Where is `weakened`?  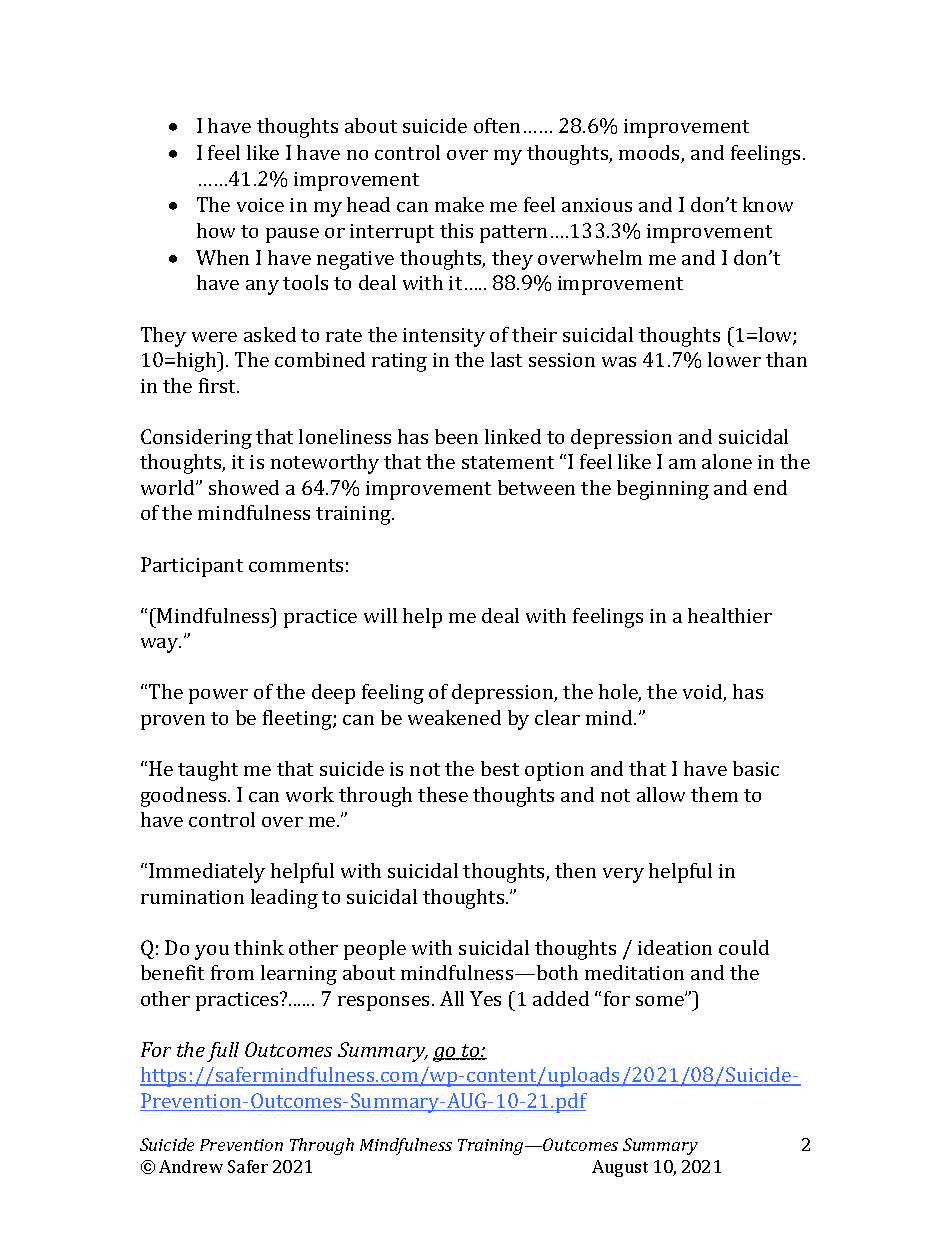 weakened is located at coordinates (454, 717).
